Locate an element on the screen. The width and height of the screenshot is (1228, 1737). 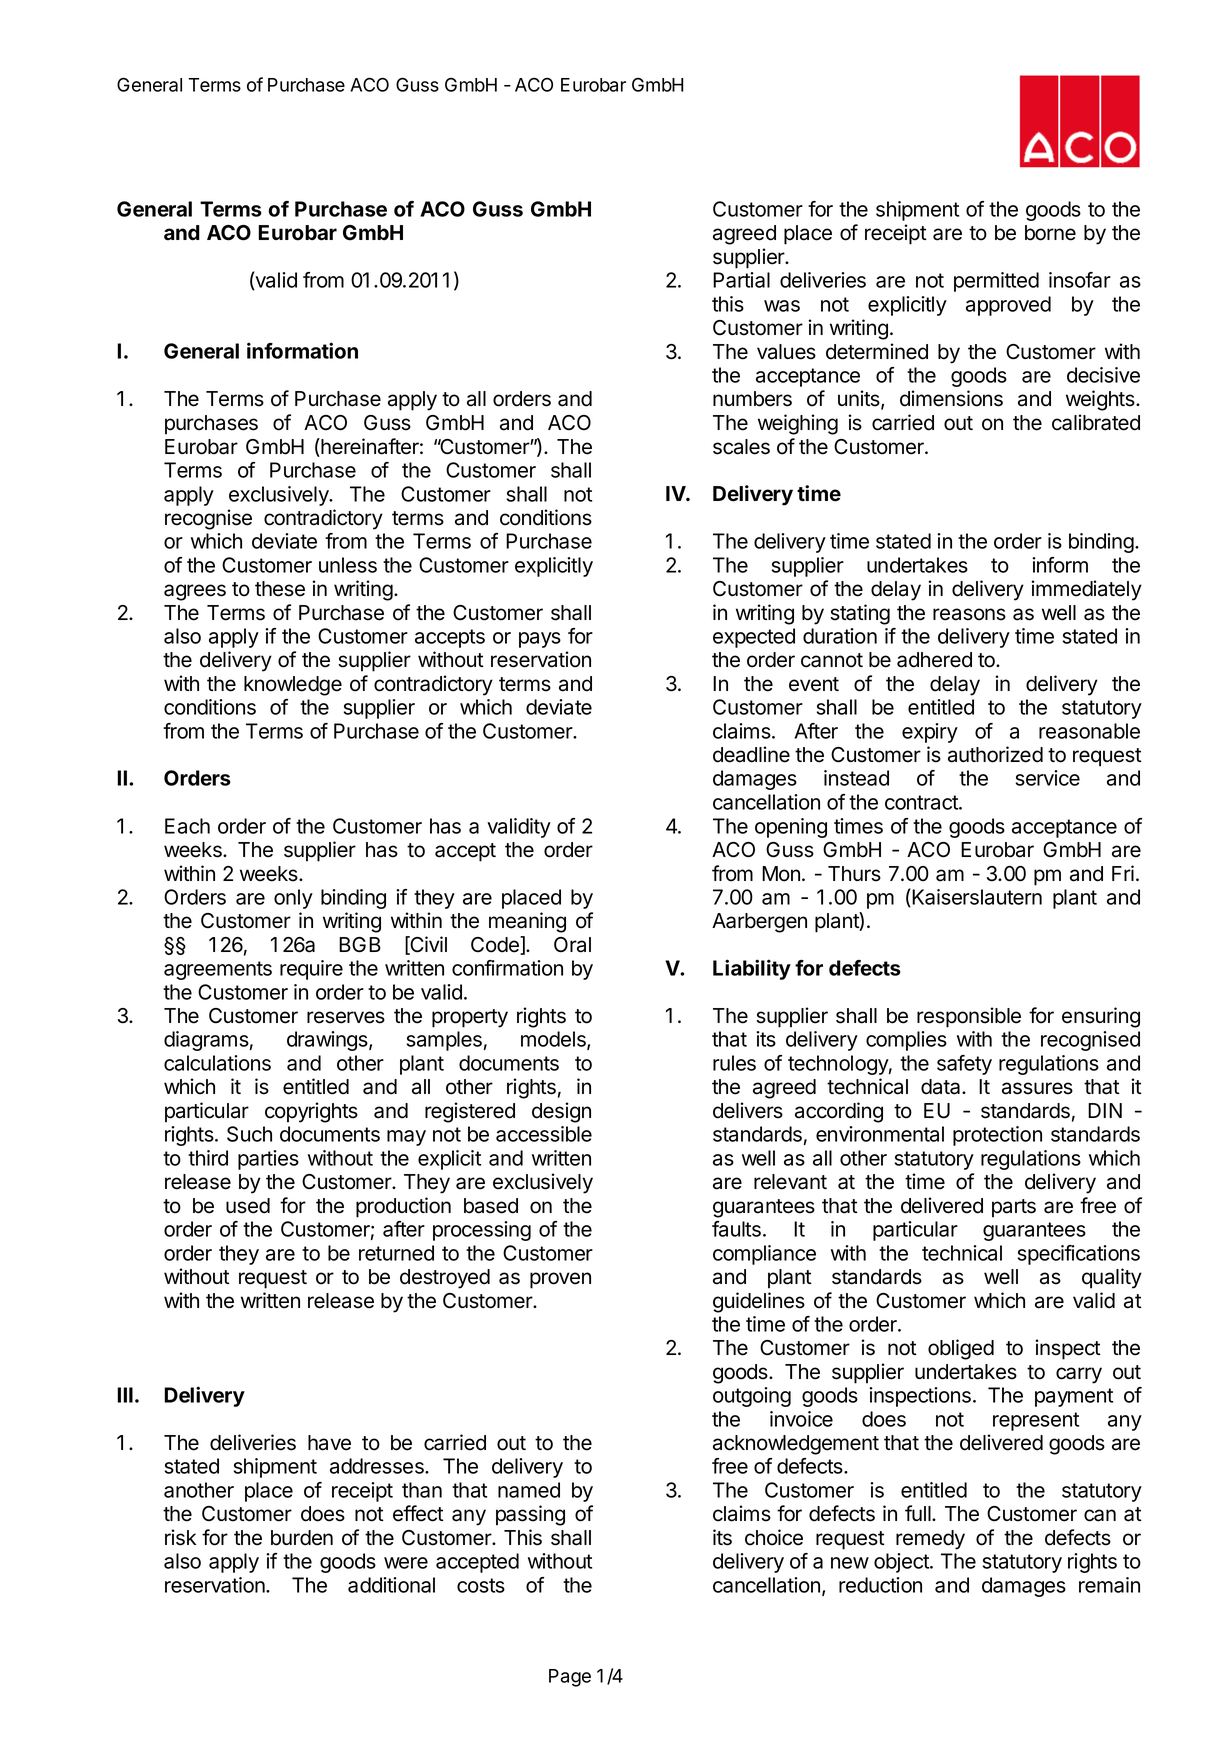
burden is located at coordinates (302, 1538).
